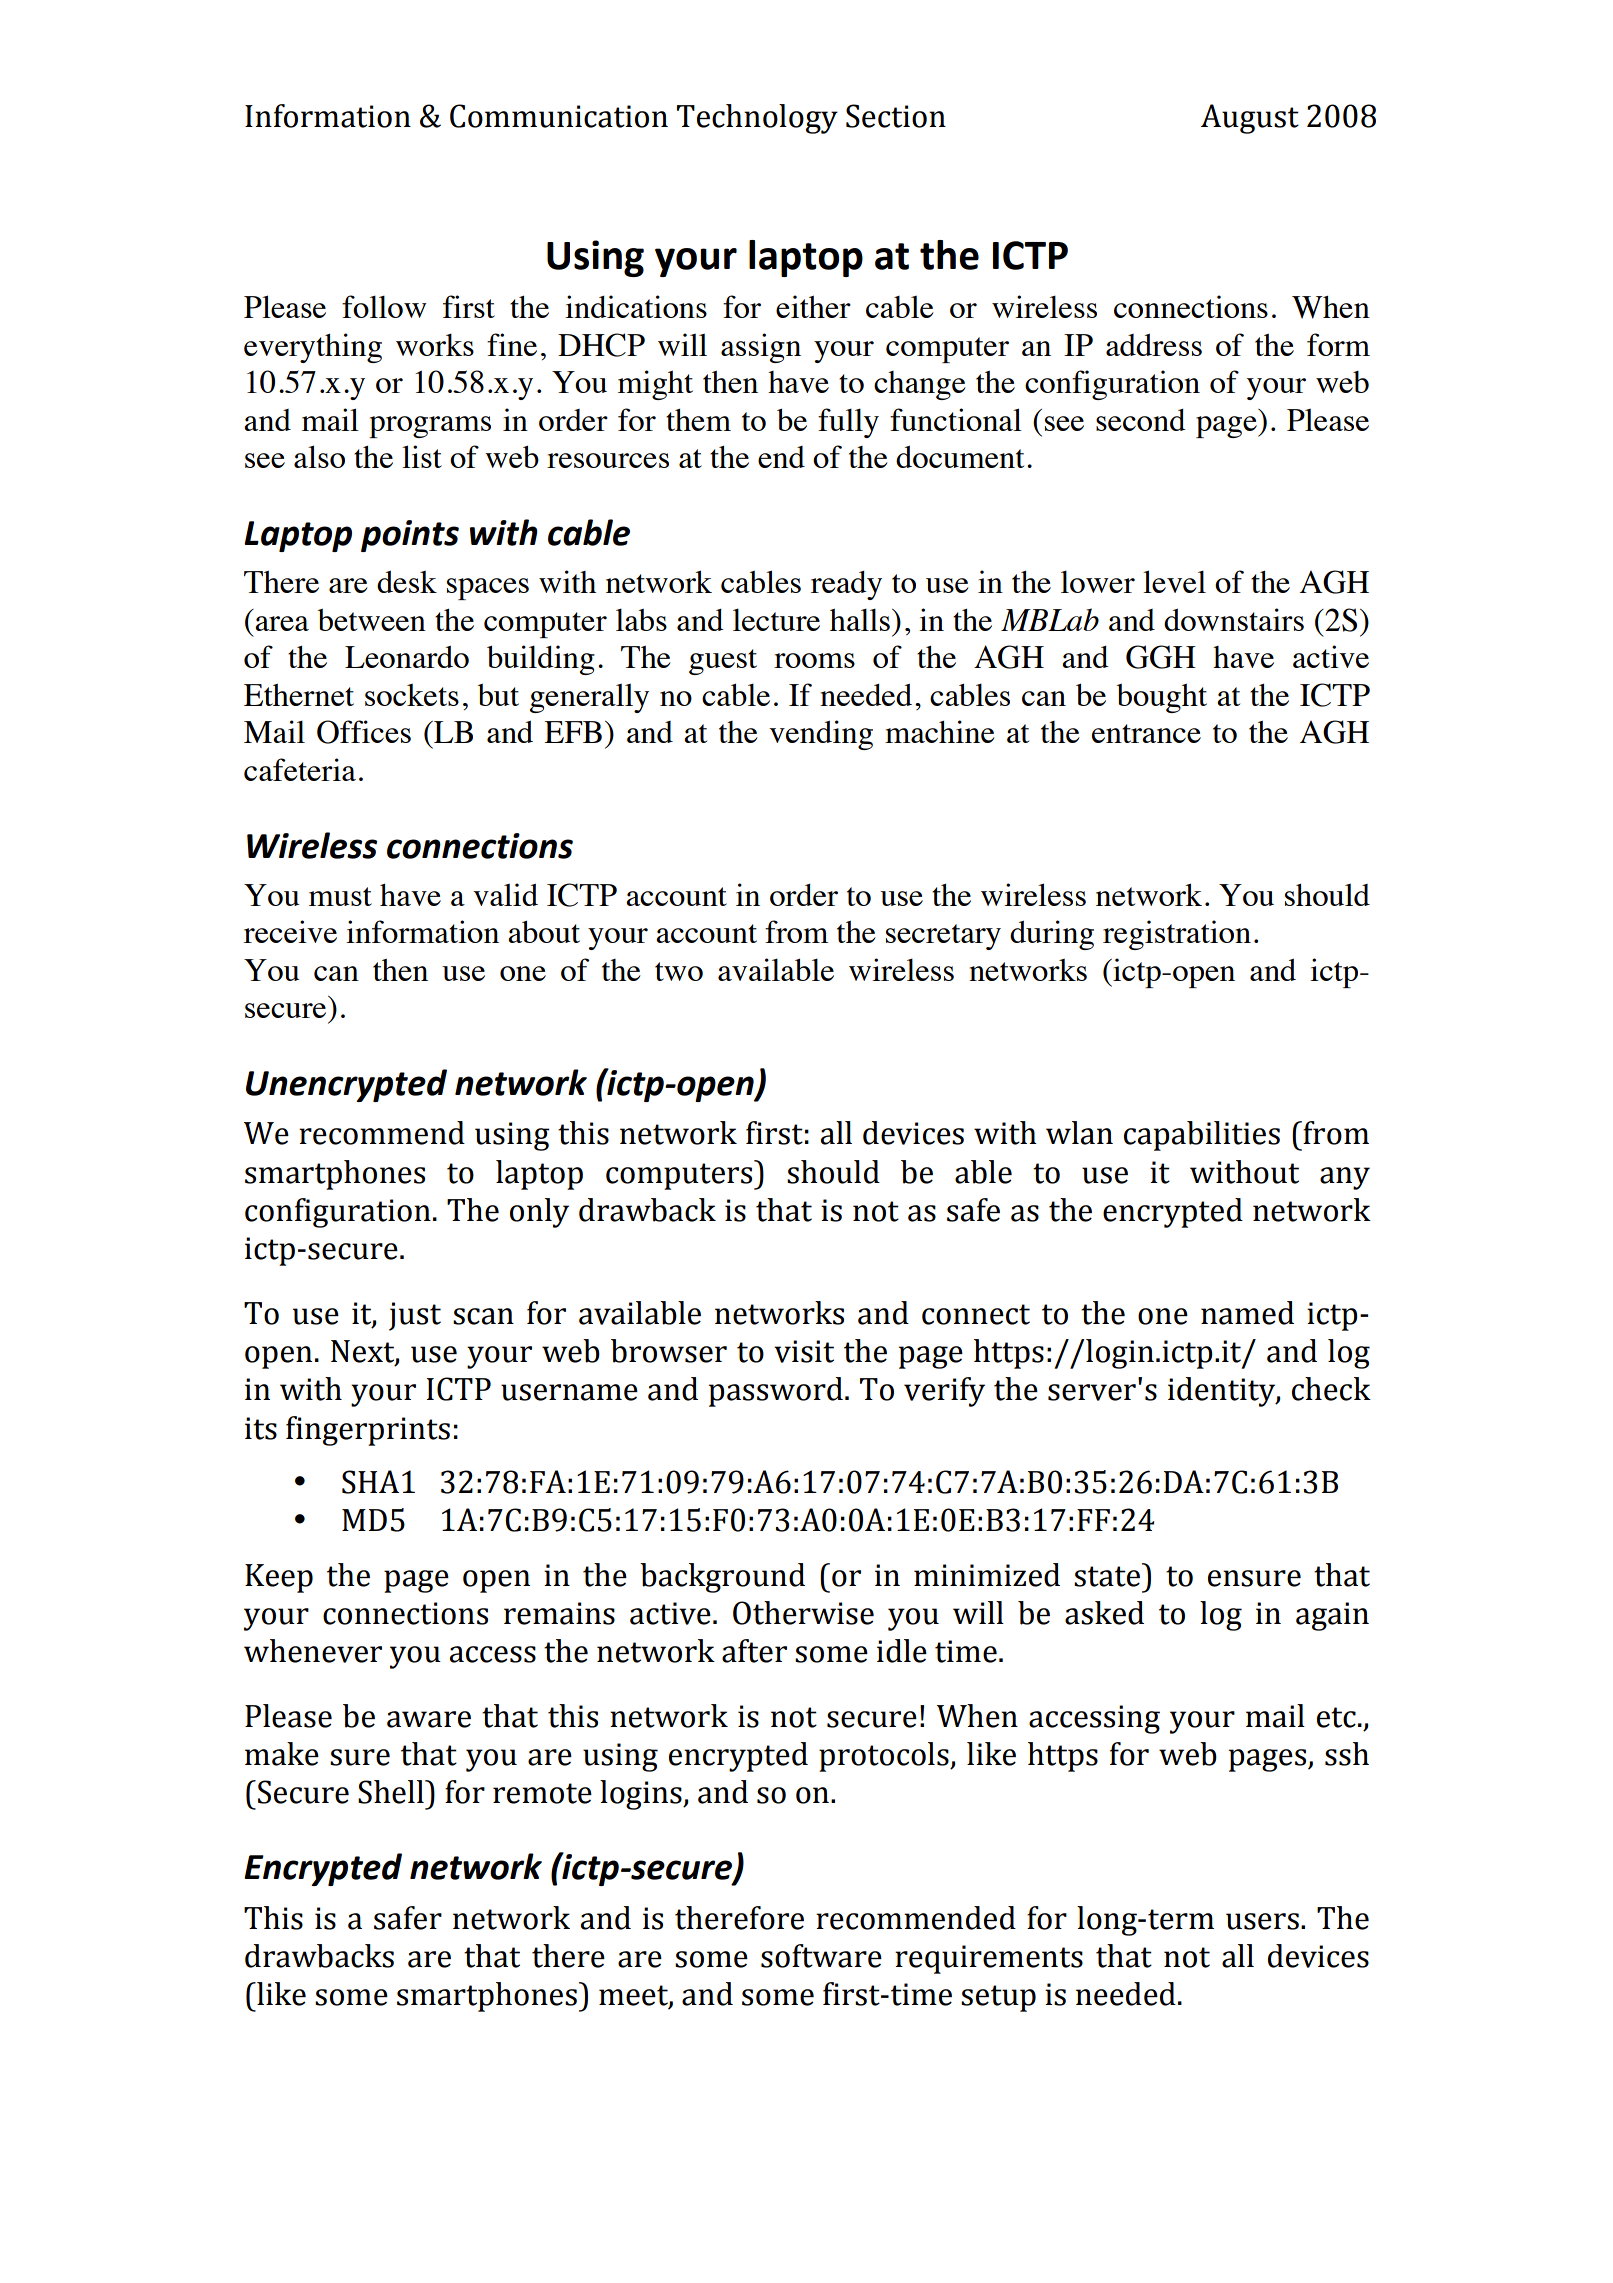 This page has height=2283, width=1613. I want to click on August, so click(1250, 119).
